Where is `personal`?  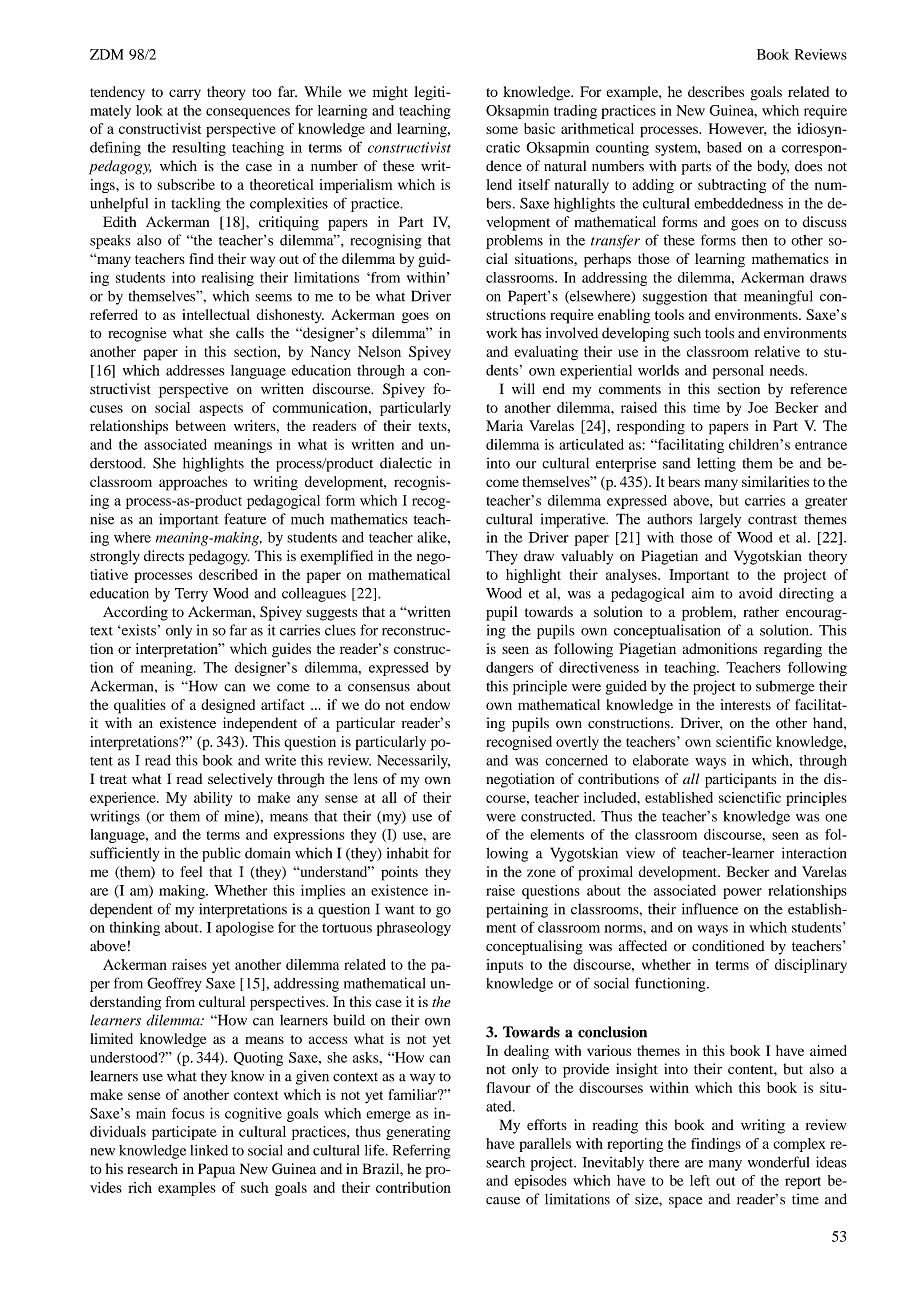 personal is located at coordinates (738, 372).
